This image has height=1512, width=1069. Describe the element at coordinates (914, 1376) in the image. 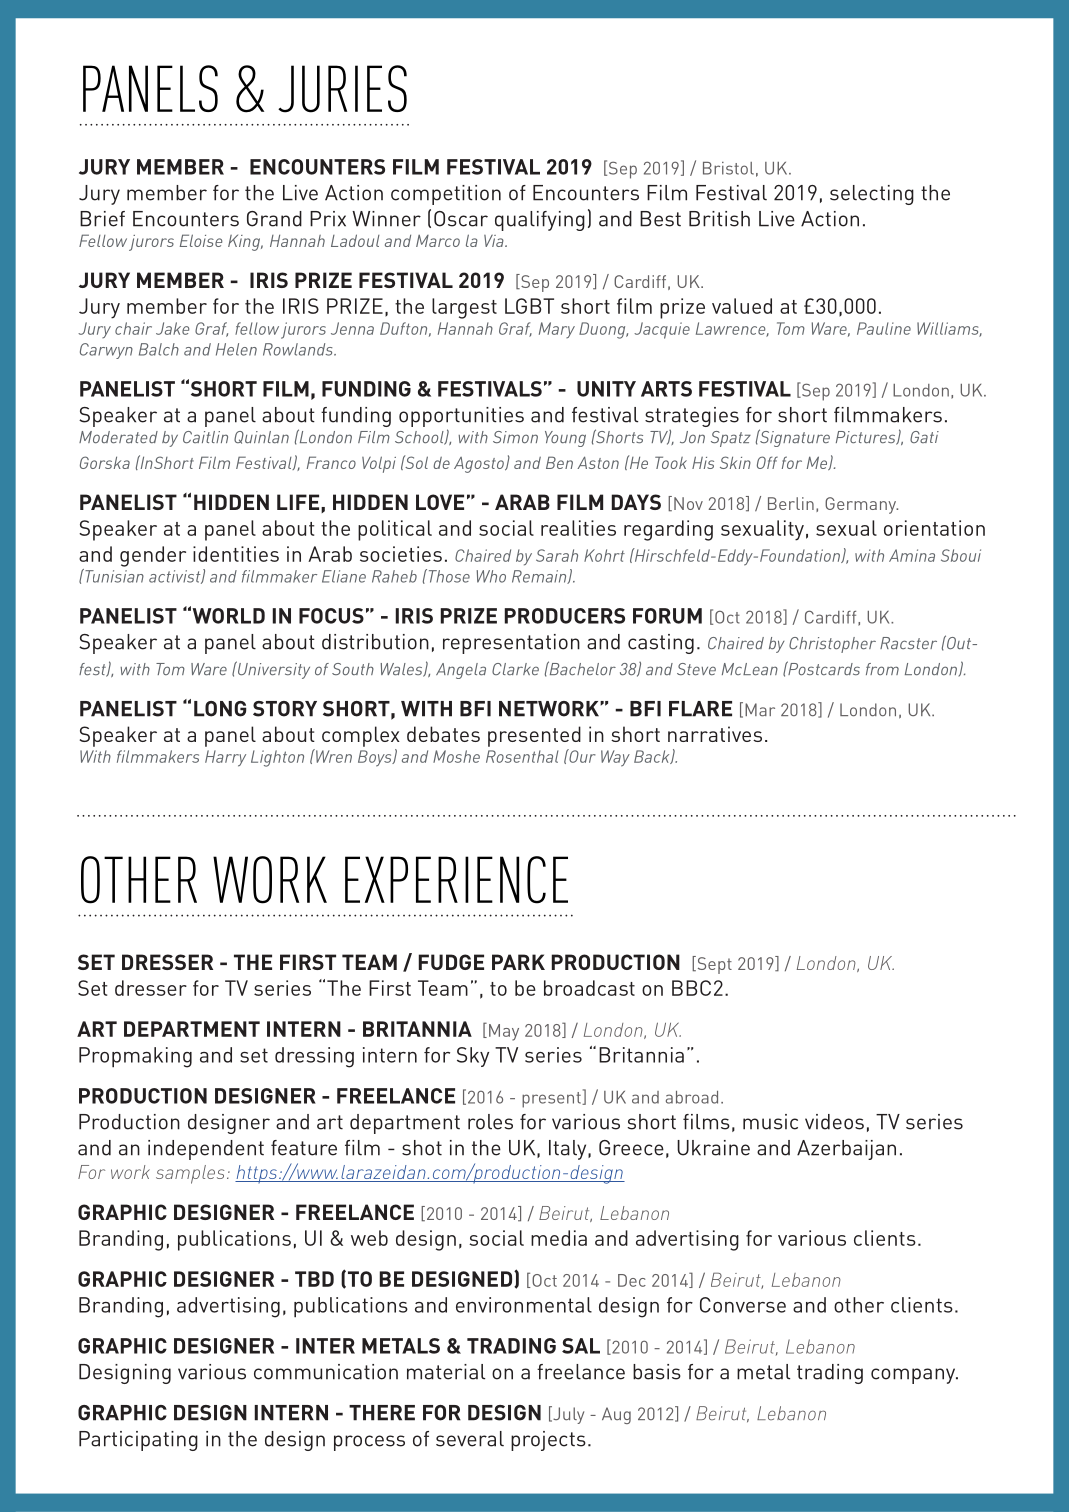

I see `company` at that location.
